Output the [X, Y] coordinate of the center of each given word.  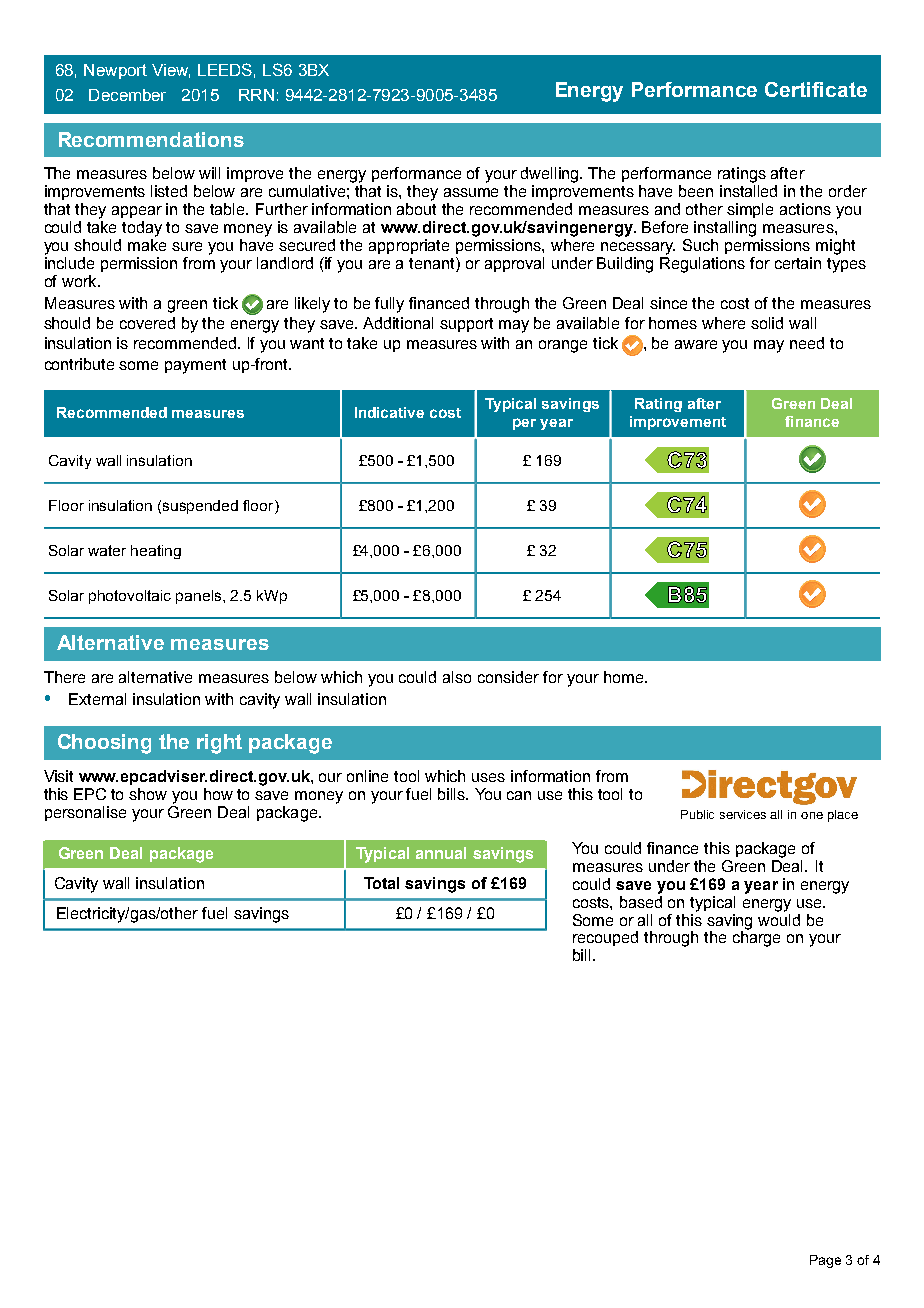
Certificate [816, 89]
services [743, 814]
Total [381, 883]
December [127, 95]
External [97, 699]
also [457, 677]
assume [471, 192]
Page [825, 1261]
